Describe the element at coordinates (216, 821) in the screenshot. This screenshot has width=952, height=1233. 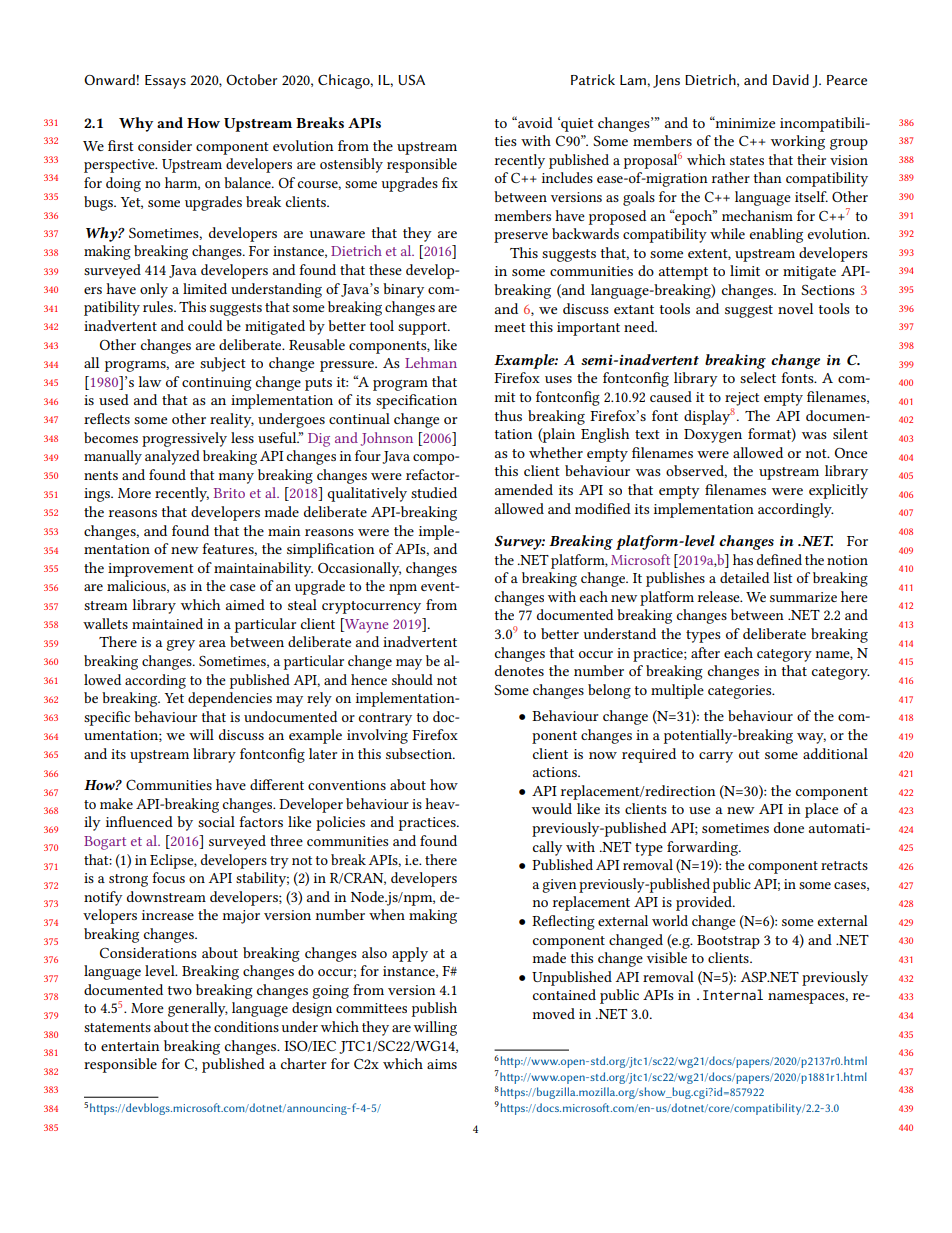
I see `social` at that location.
